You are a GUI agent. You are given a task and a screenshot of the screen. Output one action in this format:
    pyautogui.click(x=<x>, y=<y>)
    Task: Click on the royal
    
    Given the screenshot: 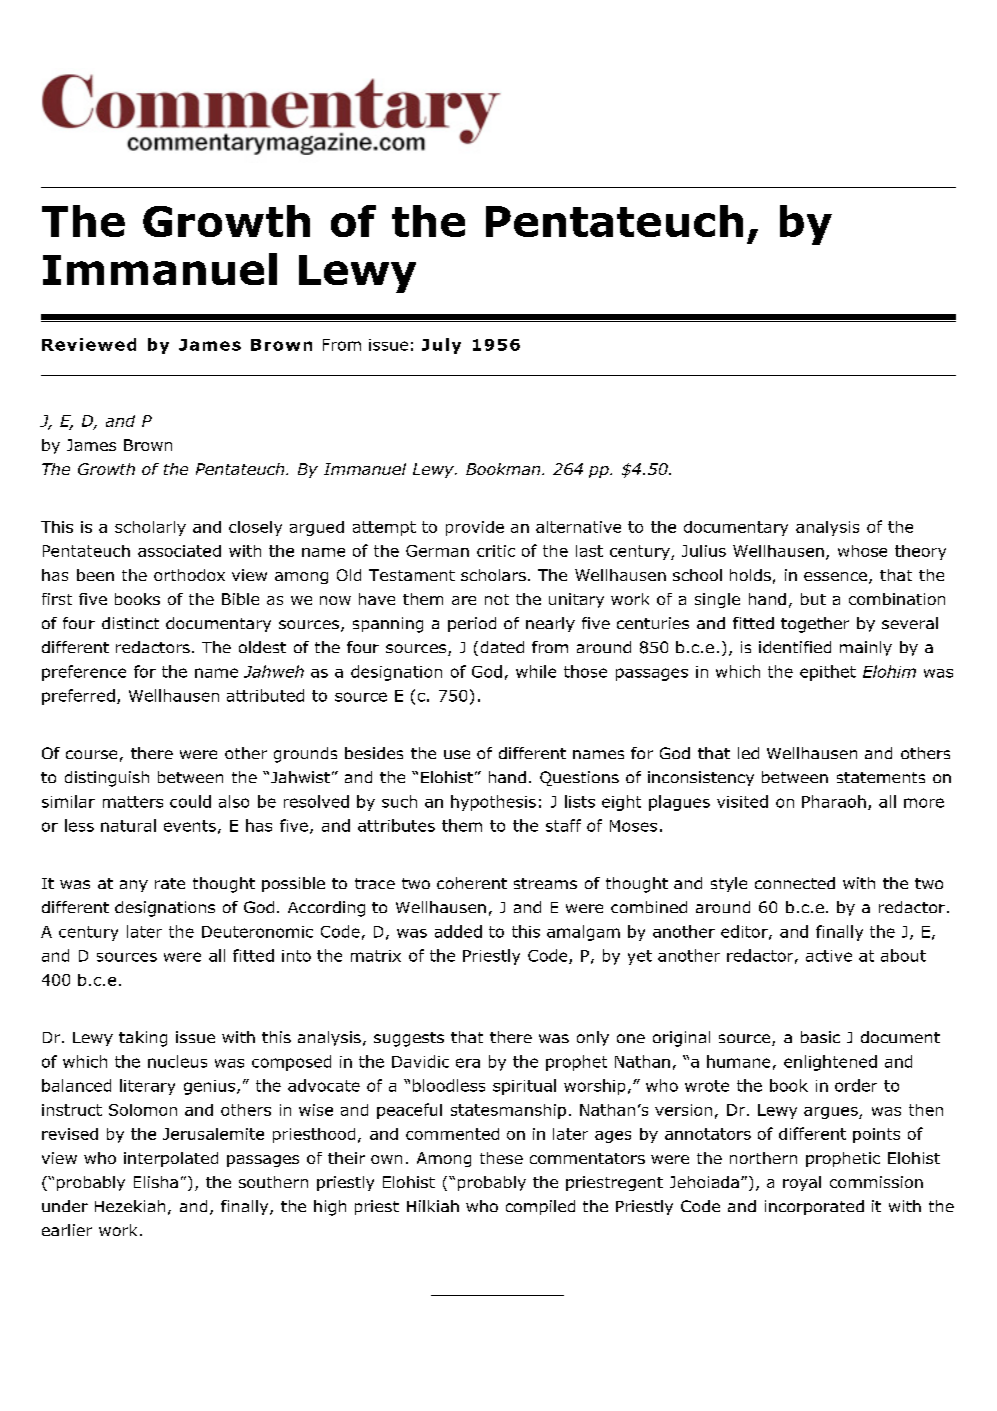 What is the action you would take?
    pyautogui.click(x=802, y=1183)
